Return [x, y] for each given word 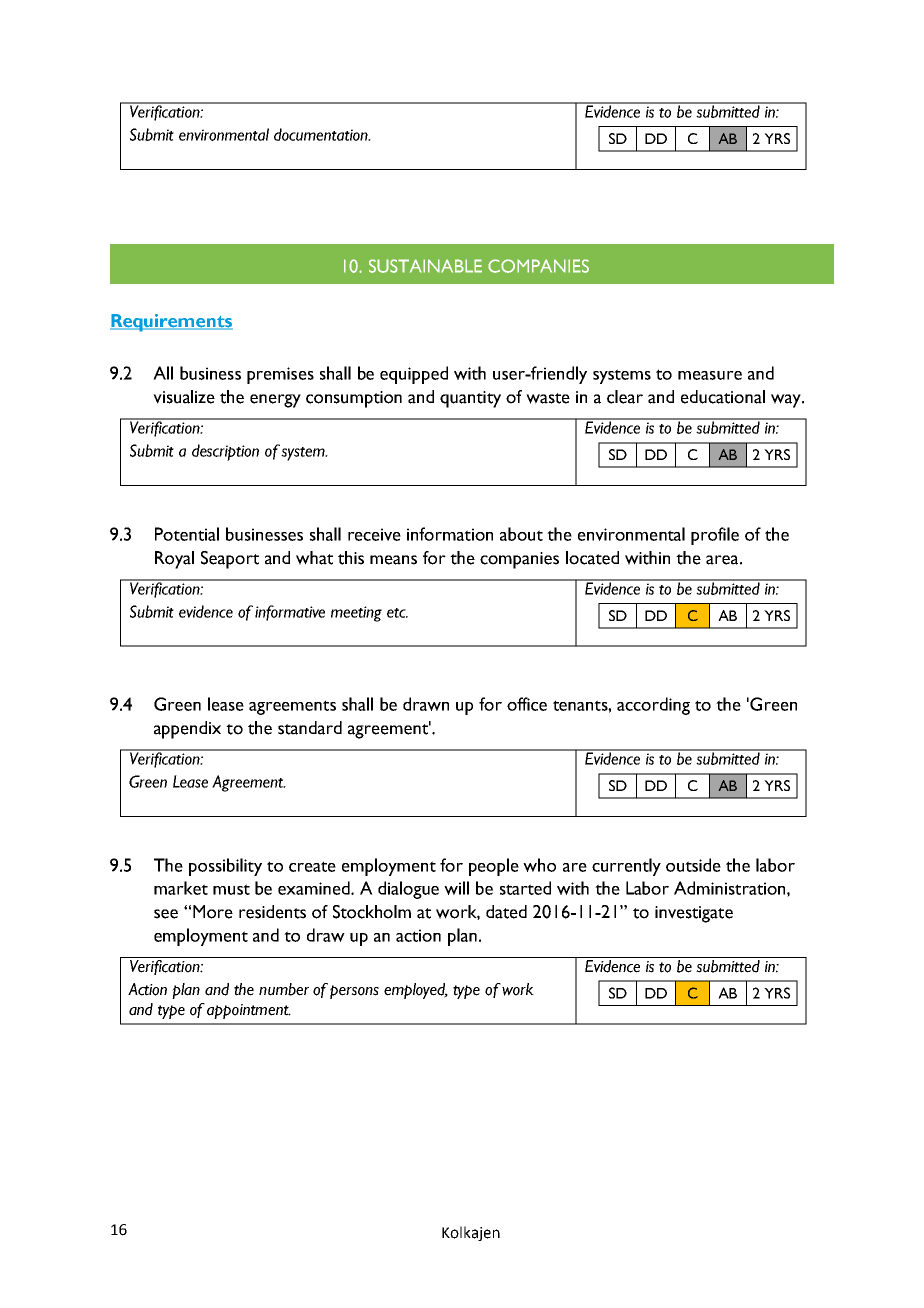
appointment [249, 1011]
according [653, 706]
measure [710, 375]
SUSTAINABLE [425, 266]
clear [625, 397]
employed [416, 991]
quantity [470, 399]
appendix [187, 730]
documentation [322, 134]
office [527, 704]
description [225, 452]
